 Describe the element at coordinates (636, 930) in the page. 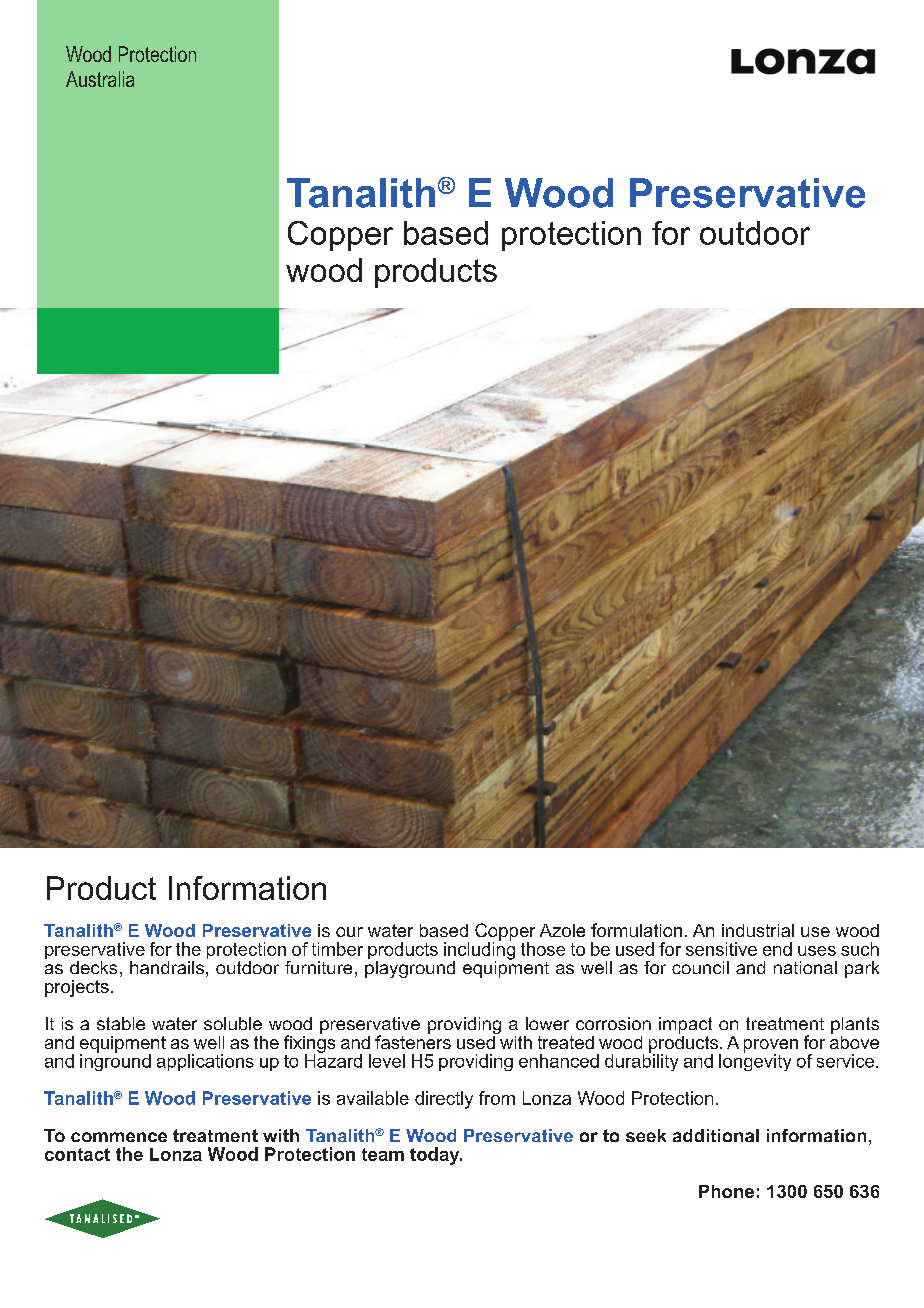

I see `formulation` at that location.
